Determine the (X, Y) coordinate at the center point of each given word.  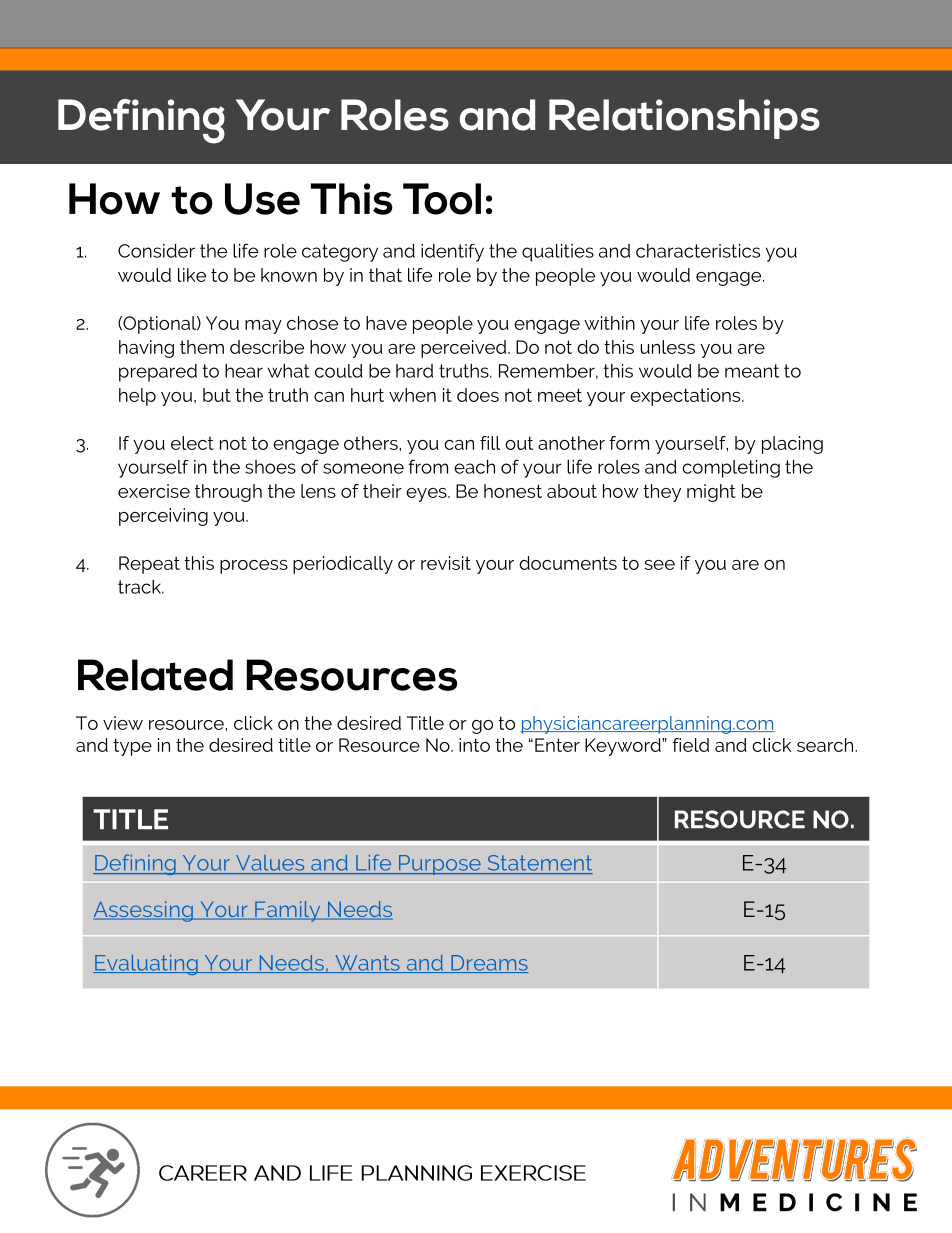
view (123, 723)
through (228, 493)
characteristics (698, 251)
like (192, 275)
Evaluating (146, 964)
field (690, 745)
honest (513, 491)
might (711, 493)
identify (452, 253)
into (474, 745)
